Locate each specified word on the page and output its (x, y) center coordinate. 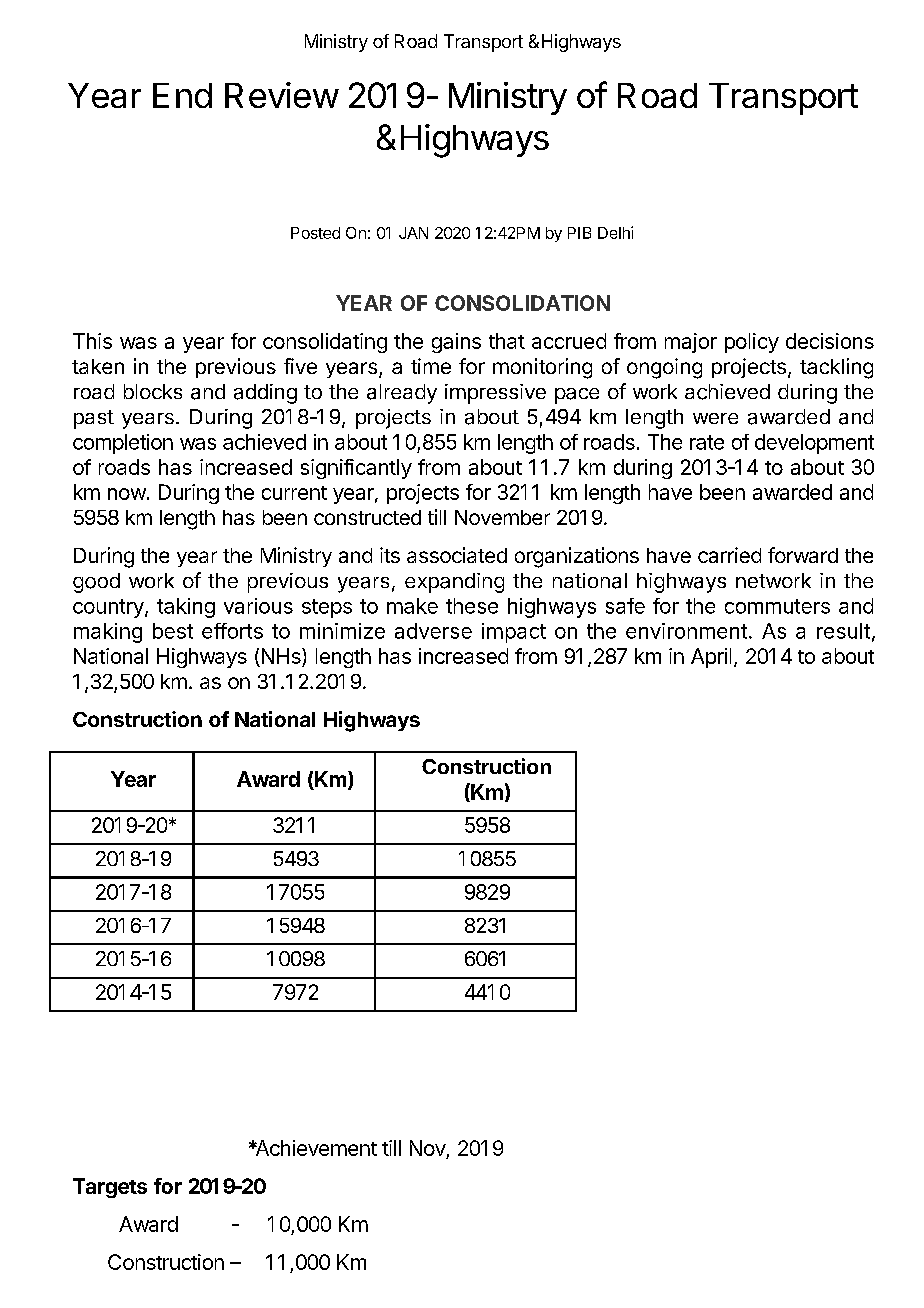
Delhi (615, 232)
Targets (110, 1188)
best (173, 631)
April (711, 658)
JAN (413, 233)
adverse (433, 631)
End (182, 95)
